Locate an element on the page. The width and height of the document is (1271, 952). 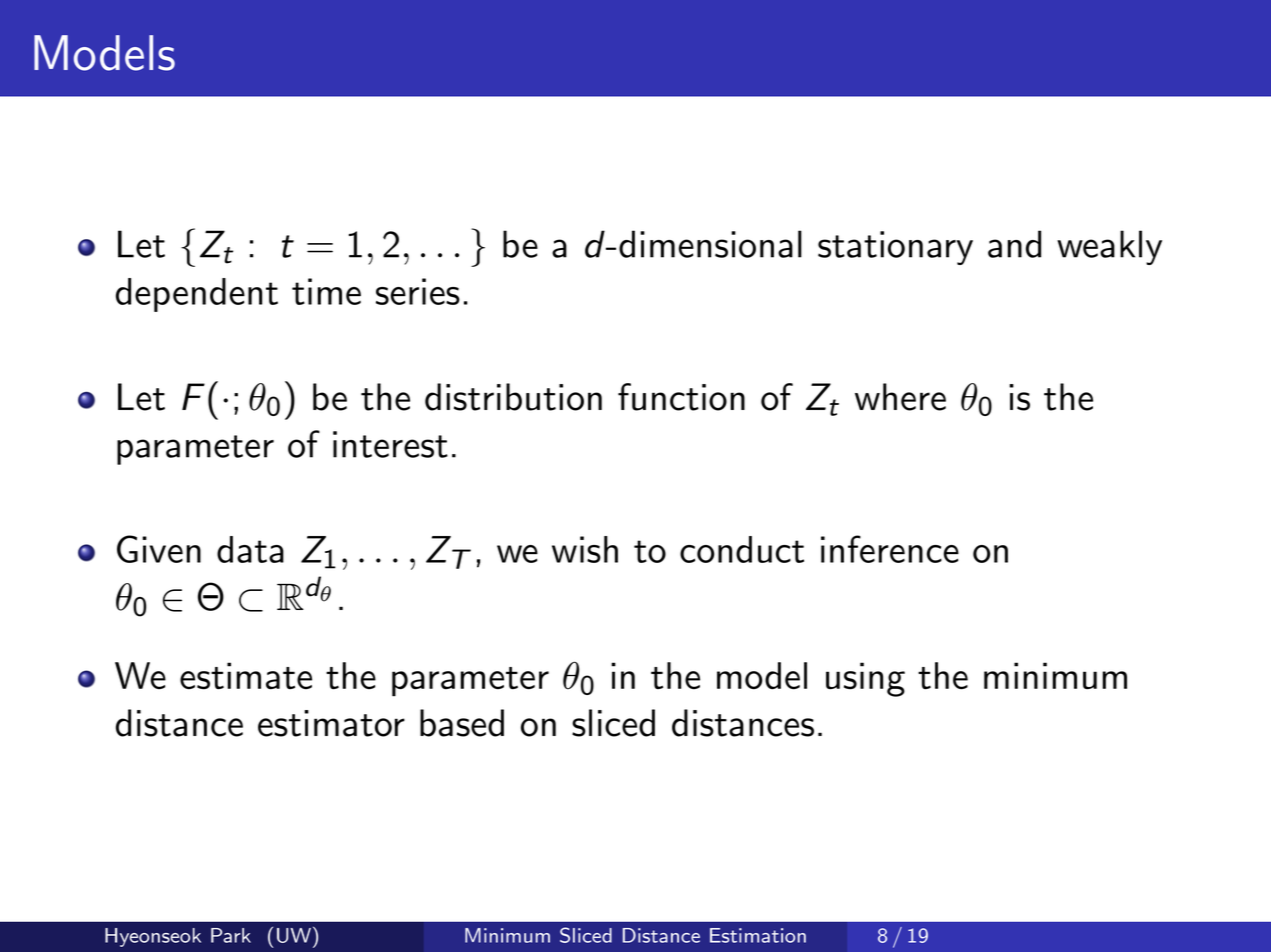
Estimation is located at coordinates (758, 935).
